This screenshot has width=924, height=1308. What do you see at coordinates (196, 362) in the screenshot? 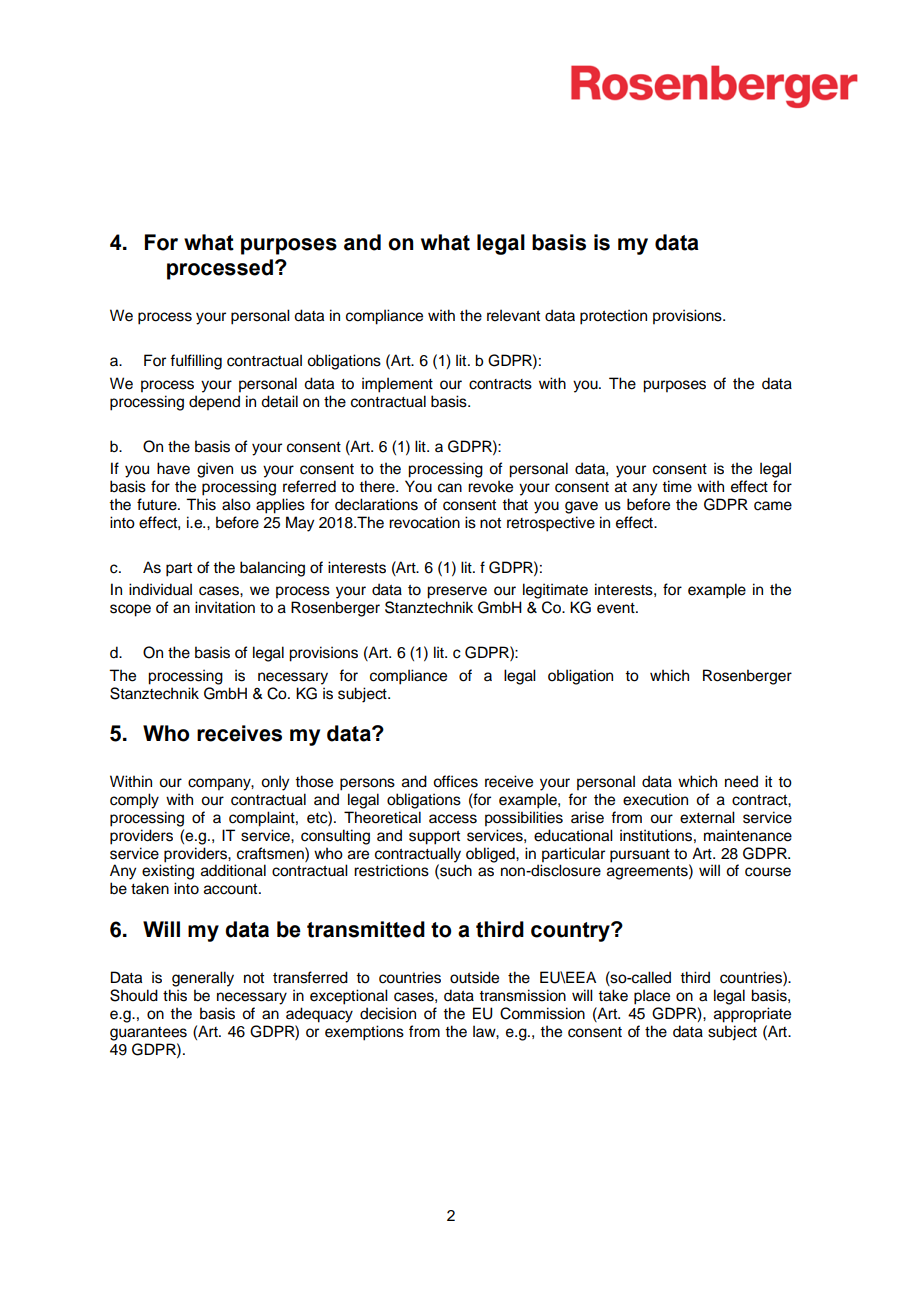
I see `fulfilling` at bounding box center [196, 362].
